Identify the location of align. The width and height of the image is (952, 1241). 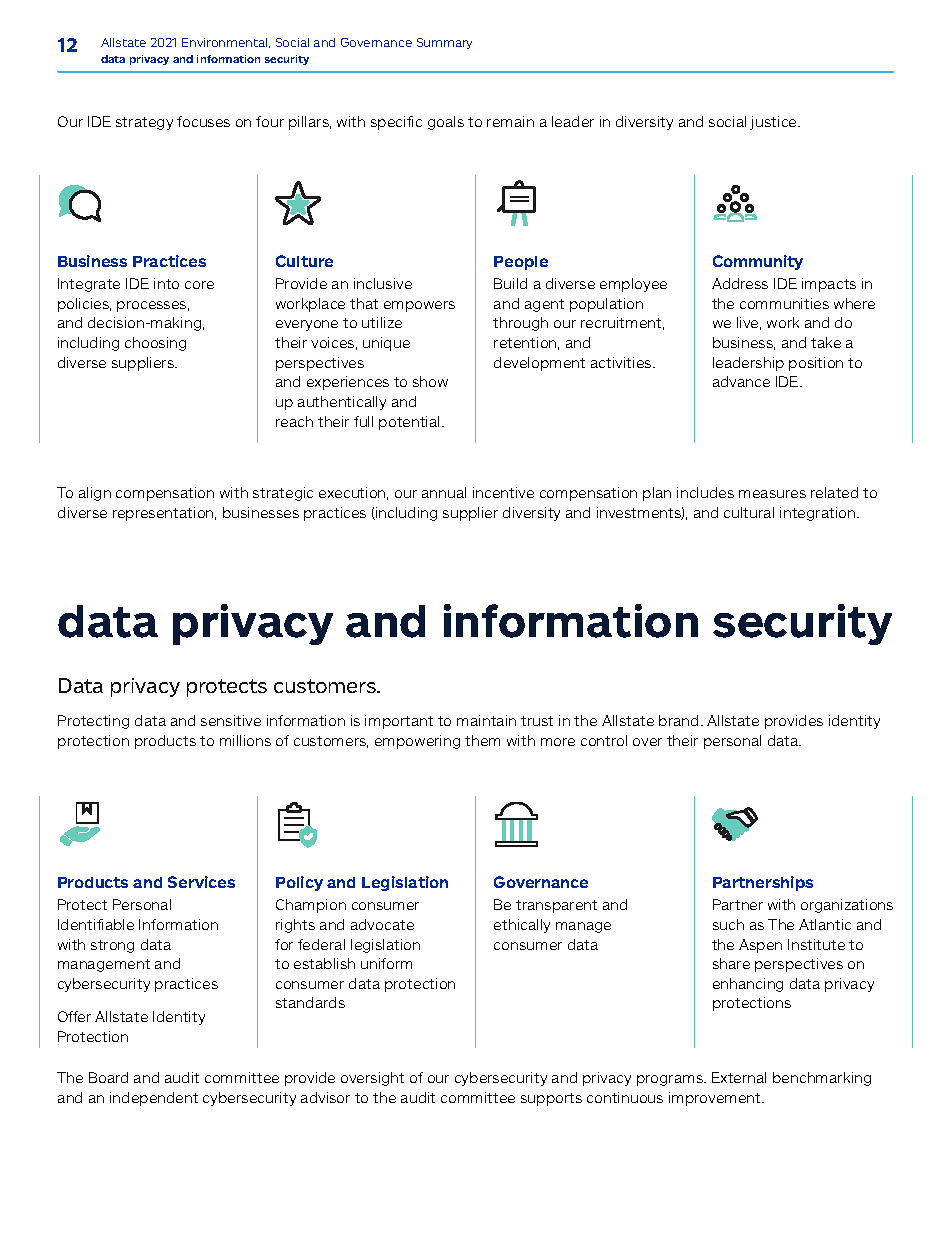
(95, 494).
